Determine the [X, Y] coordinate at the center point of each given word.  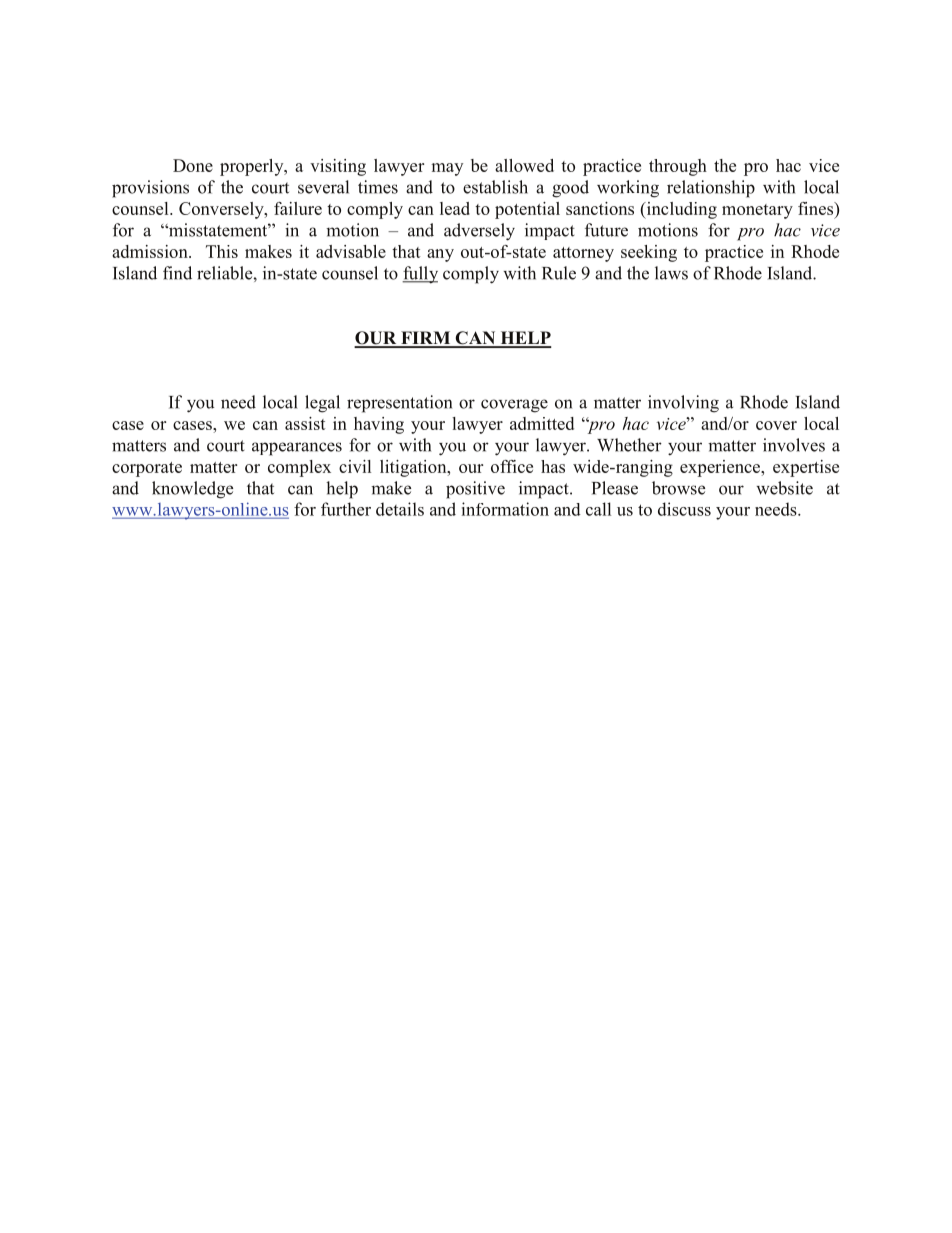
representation [399, 404]
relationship [711, 189]
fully [420, 275]
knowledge [192, 490]
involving [683, 404]
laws [671, 273]
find [177, 273]
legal [322, 404]
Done [193, 165]
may [447, 169]
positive [475, 490]
